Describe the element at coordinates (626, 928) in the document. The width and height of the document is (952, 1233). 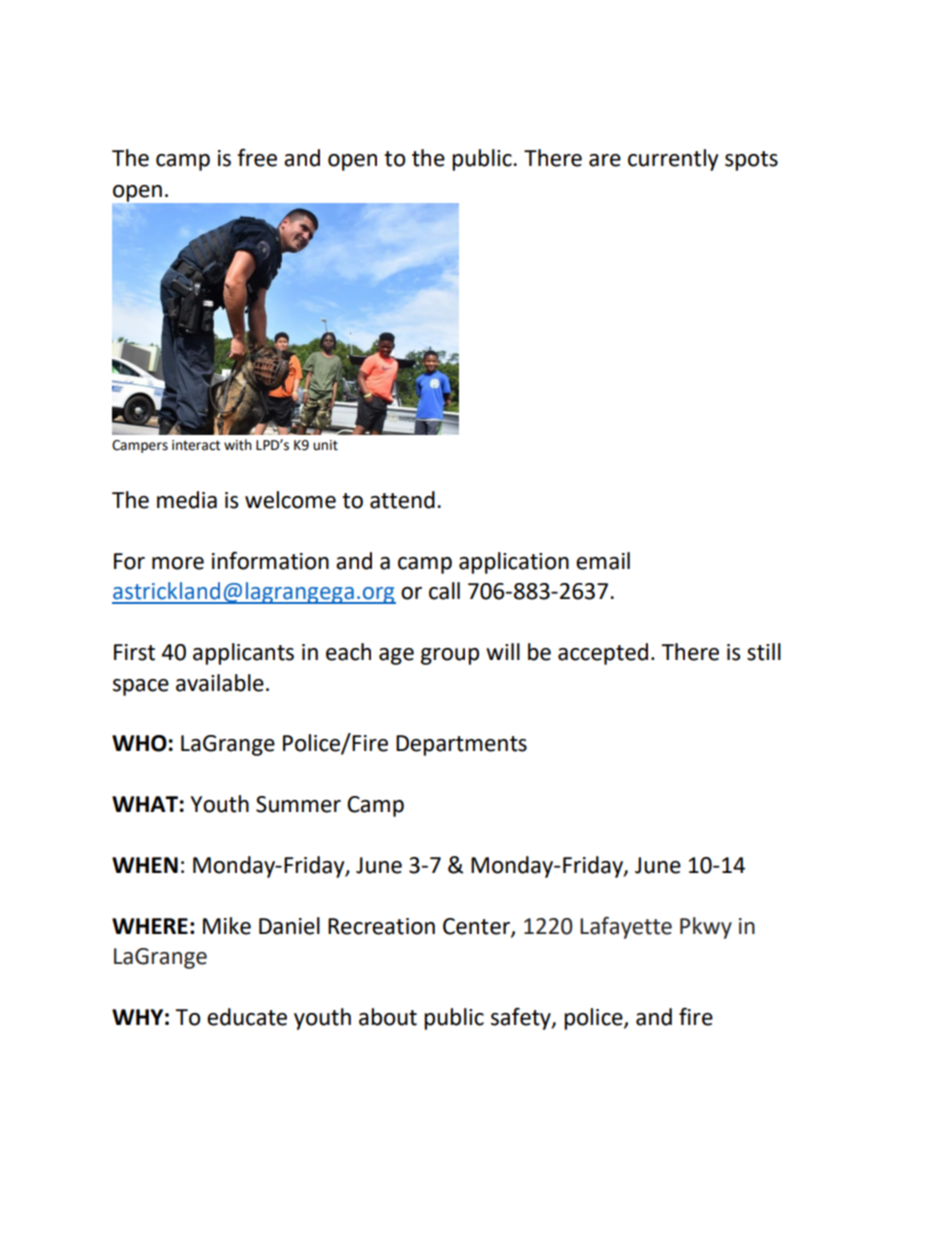
I see `Lafayette` at that location.
